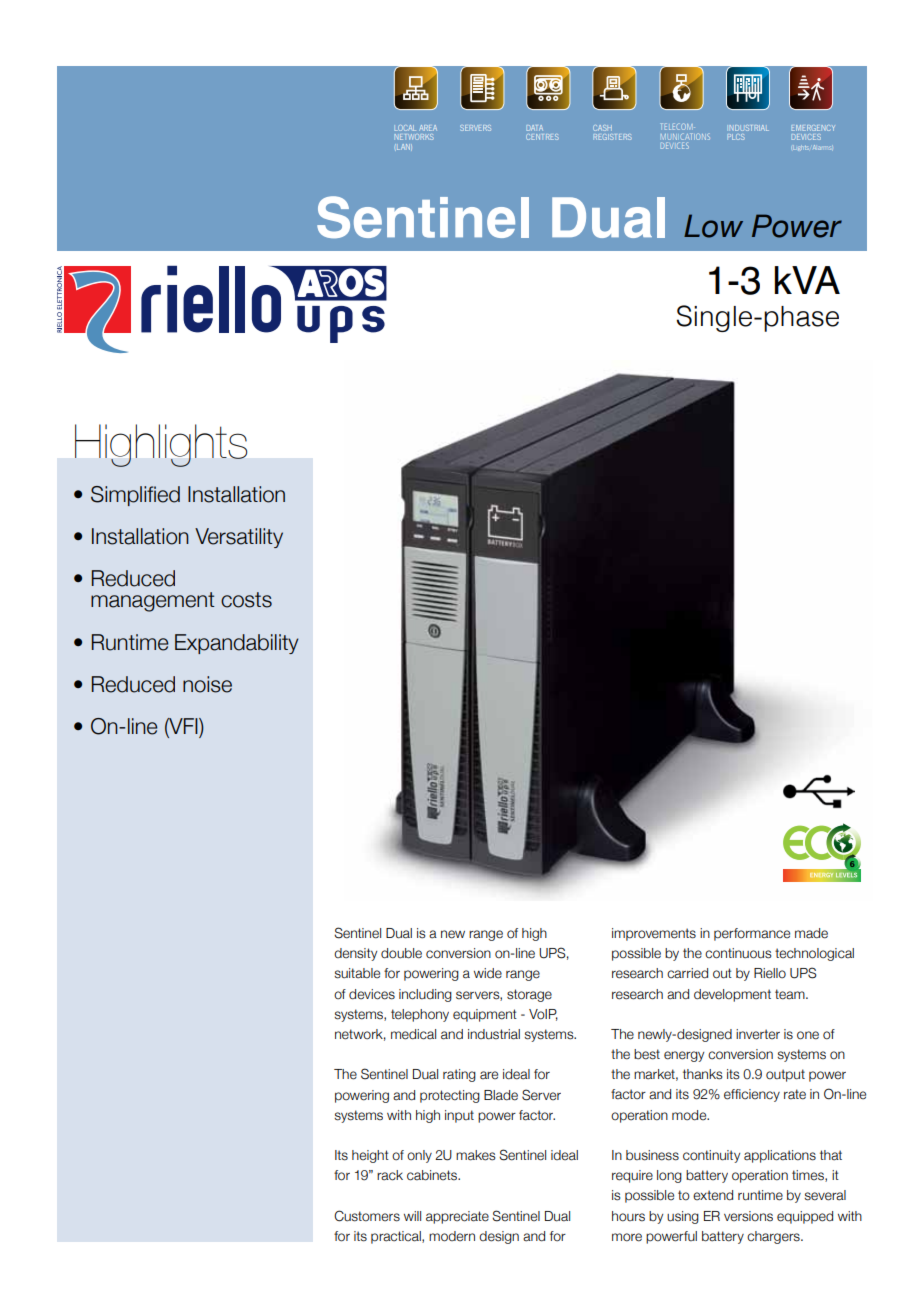  Describe the element at coordinates (405, 128) in the screenshot. I see `Local` at that location.
